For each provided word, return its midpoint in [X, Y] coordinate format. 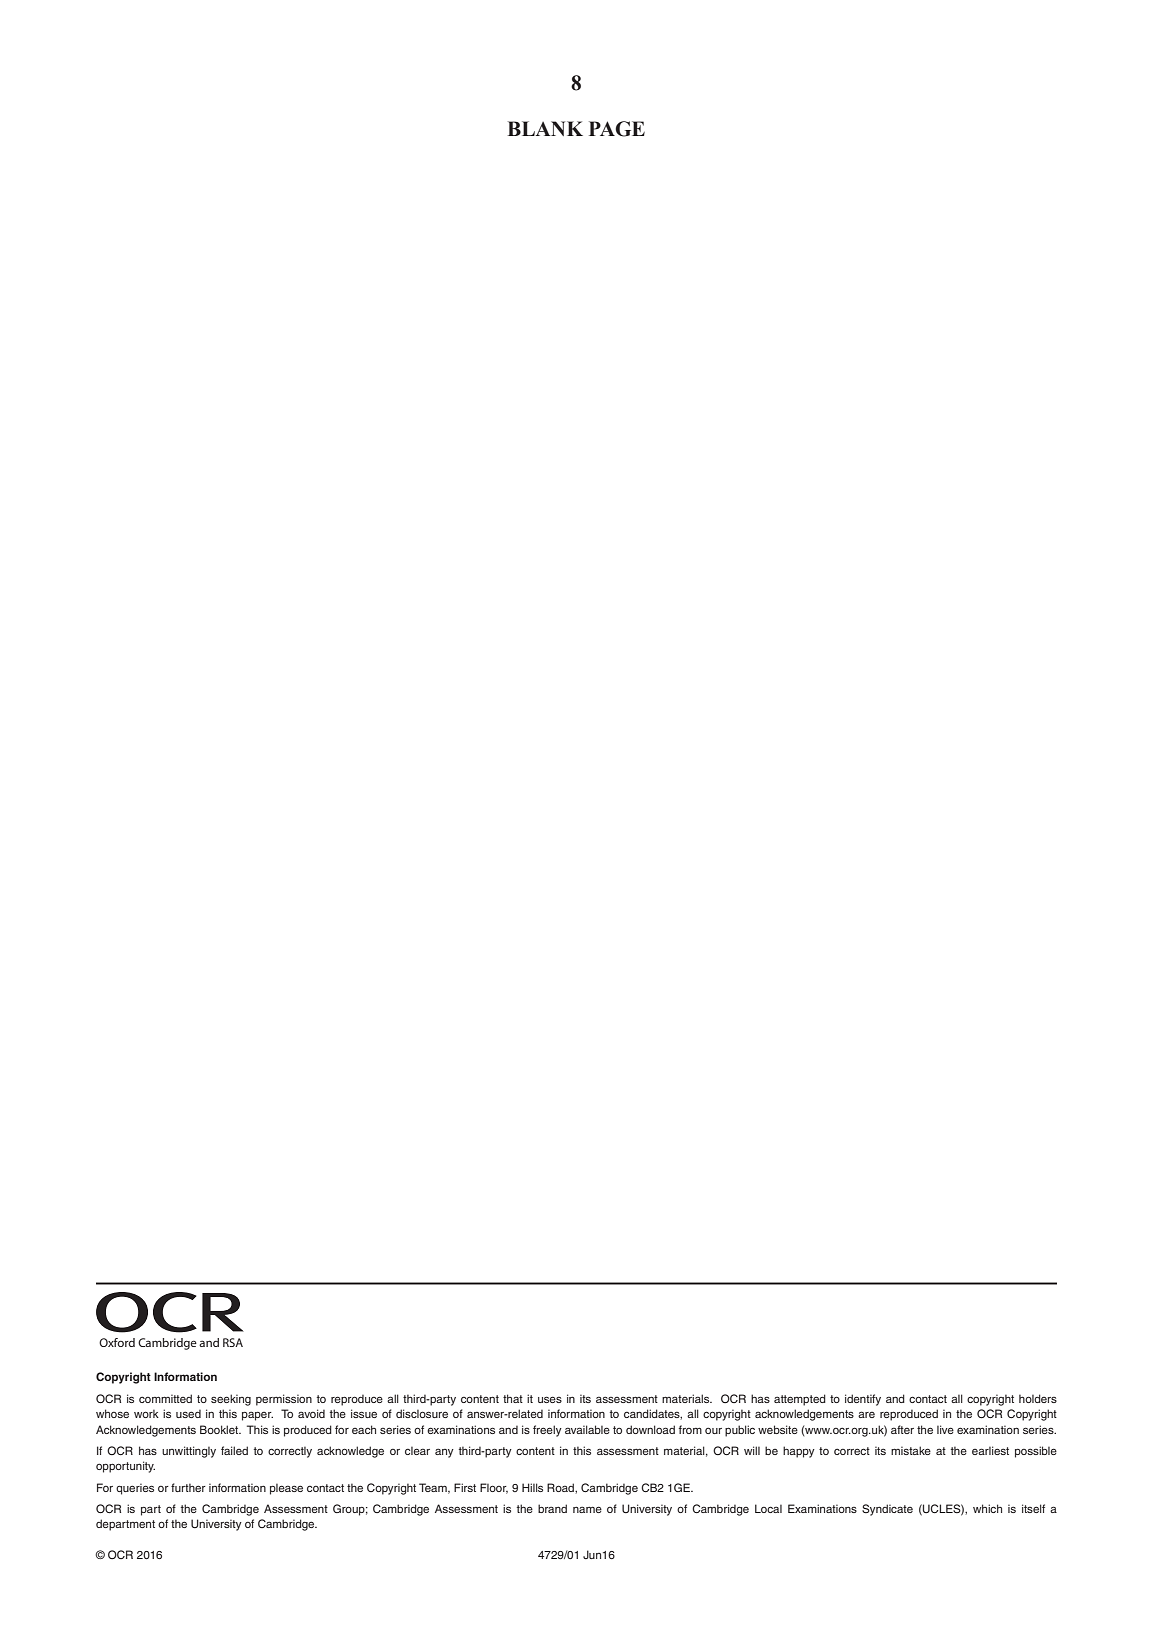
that [513, 1398]
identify [863, 1400]
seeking [231, 1400]
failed [234, 1450]
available [587, 1429]
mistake [911, 1450]
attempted [800, 1400]
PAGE [617, 129]
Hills [532, 1487]
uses [550, 1399]
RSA [233, 1342]
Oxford [117, 1342]
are [866, 1414]
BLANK [545, 128]
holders [1038, 1398]
